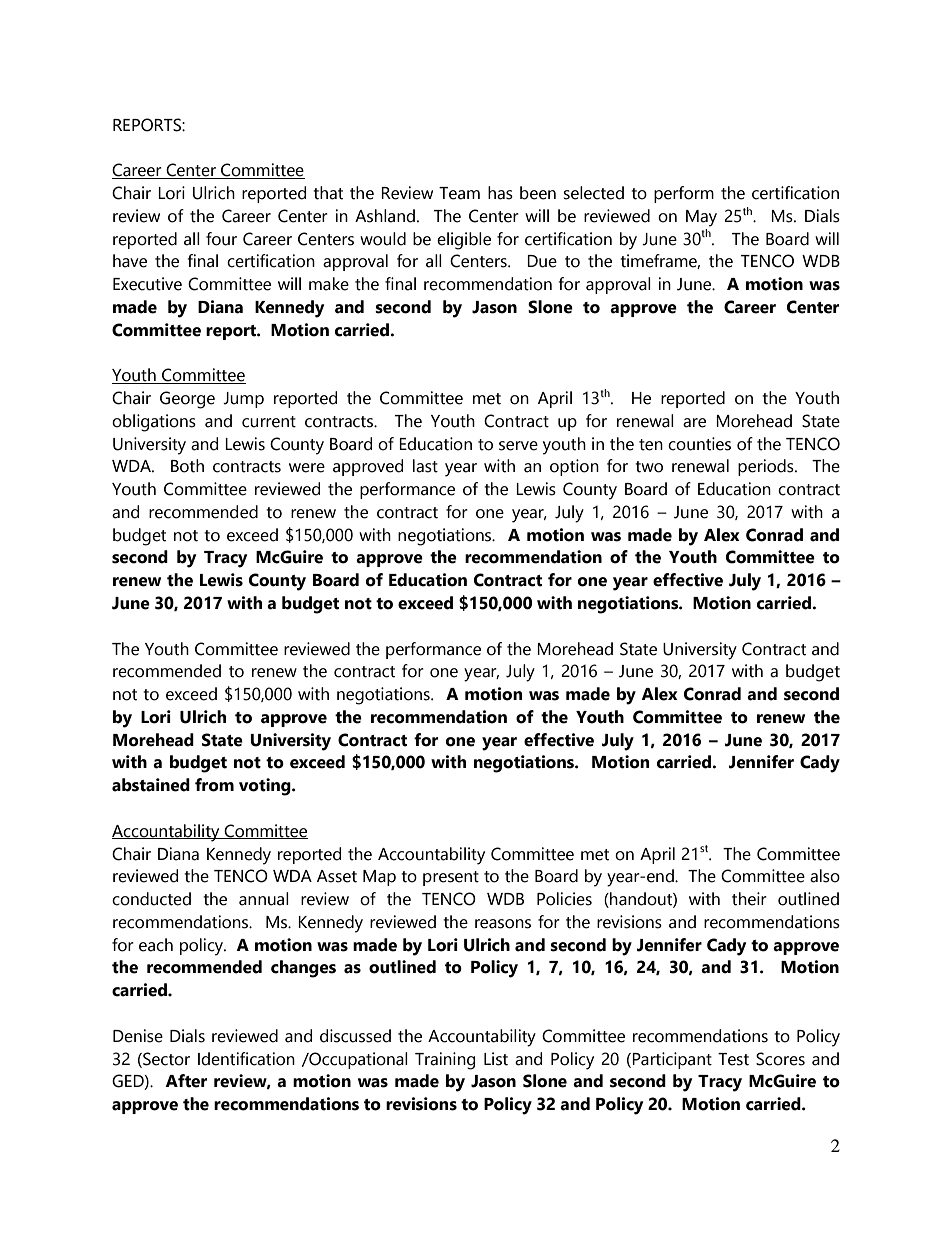 This screenshot has height=1233, width=952. Describe the element at coordinates (496, 1059) in the screenshot. I see `List` at that location.
